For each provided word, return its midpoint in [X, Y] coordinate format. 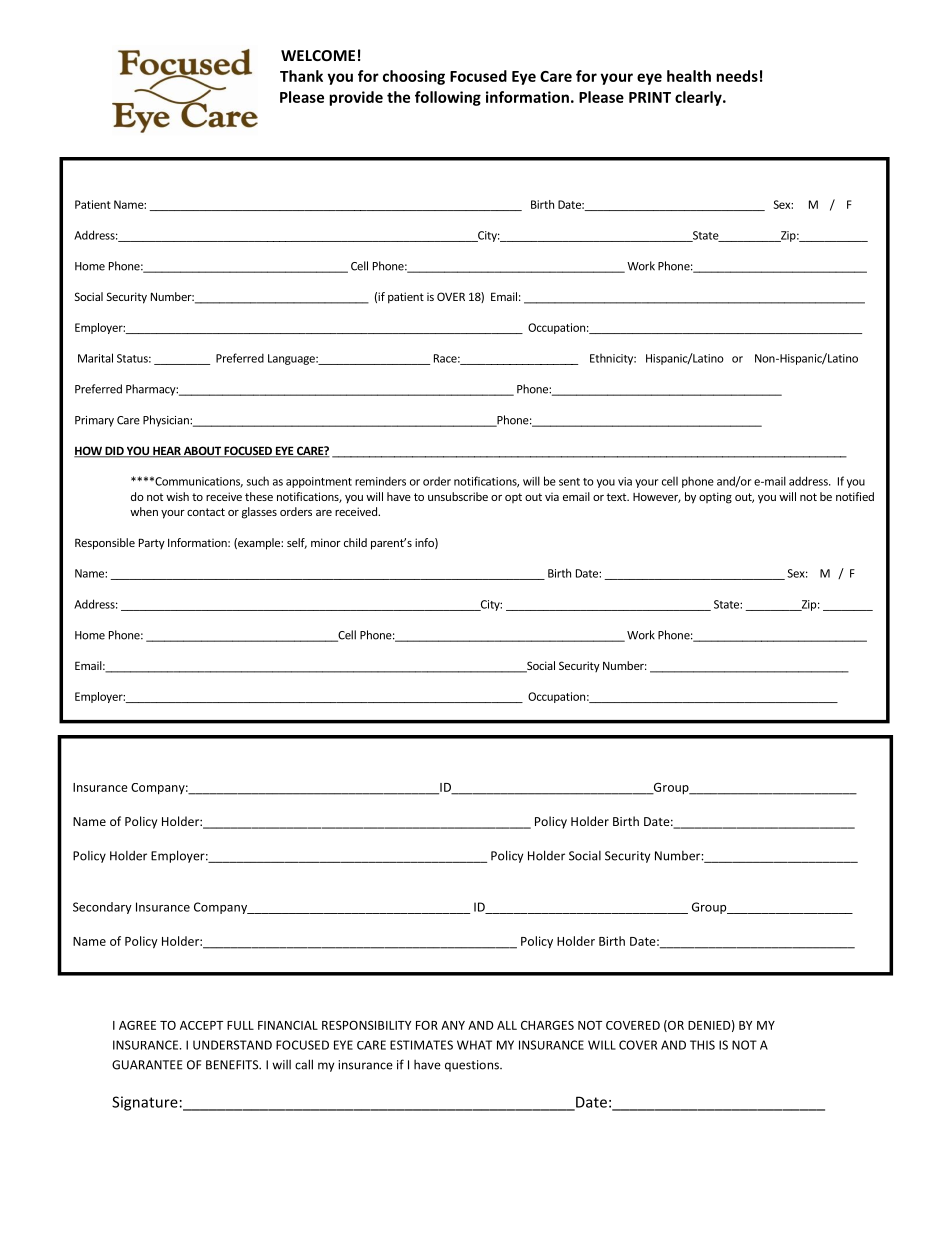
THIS [702, 1045]
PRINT [650, 97]
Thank [301, 76]
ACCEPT [201, 1025]
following [448, 98]
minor [326, 542]
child [355, 542]
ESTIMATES [421, 1045]
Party [152, 543]
